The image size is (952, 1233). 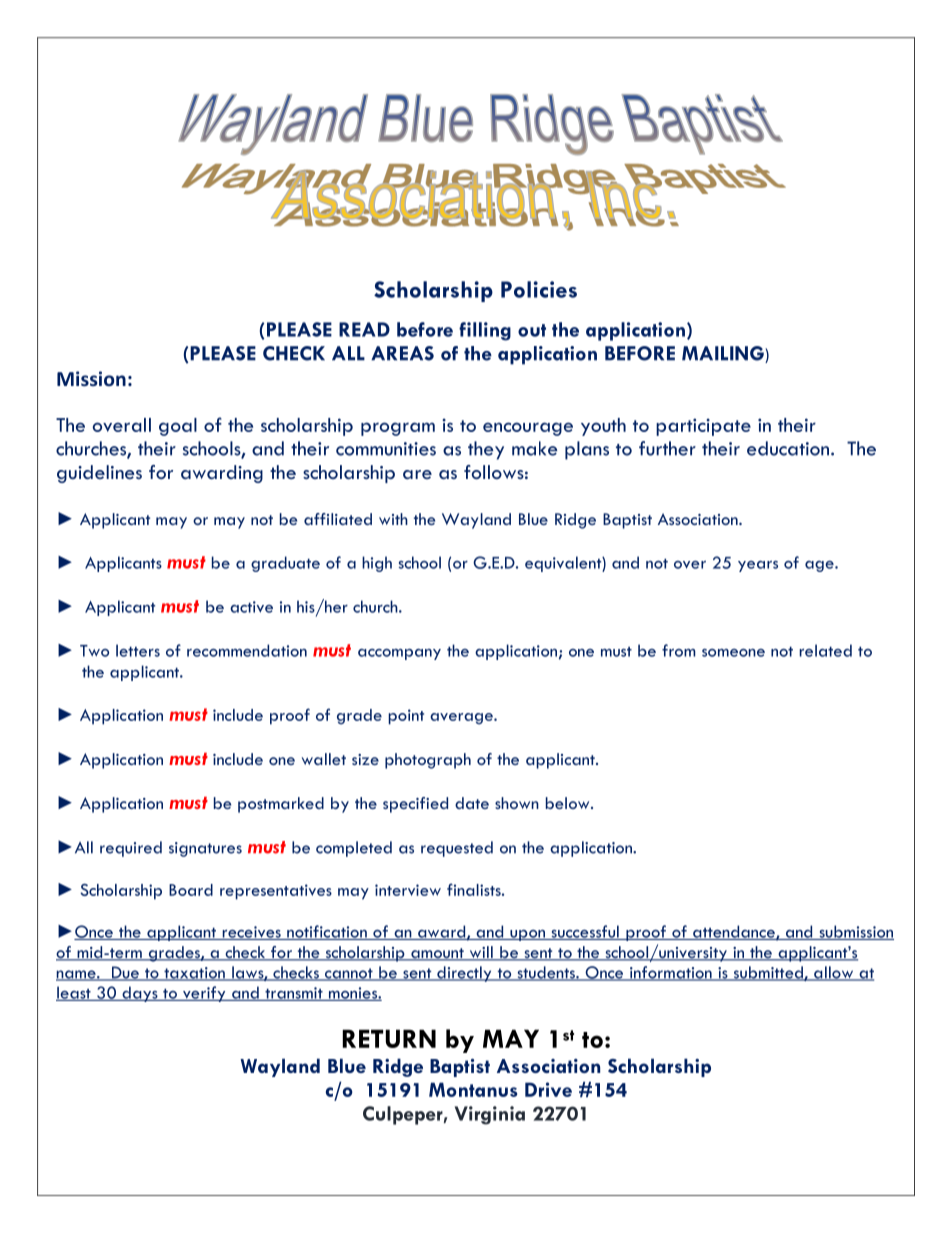 I want to click on years, so click(x=758, y=566).
